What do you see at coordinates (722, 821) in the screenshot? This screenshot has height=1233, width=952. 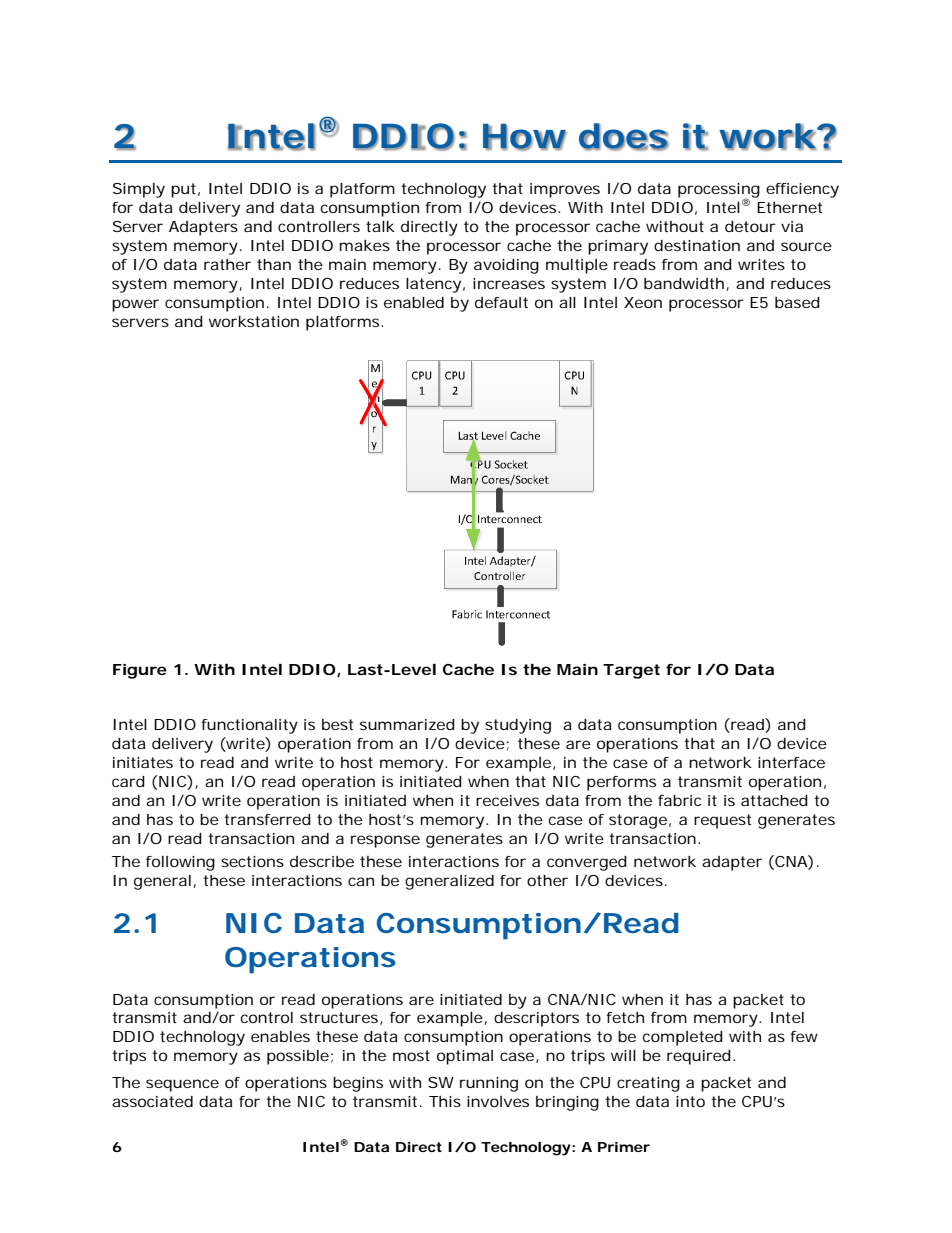 I see `request` at bounding box center [722, 821].
